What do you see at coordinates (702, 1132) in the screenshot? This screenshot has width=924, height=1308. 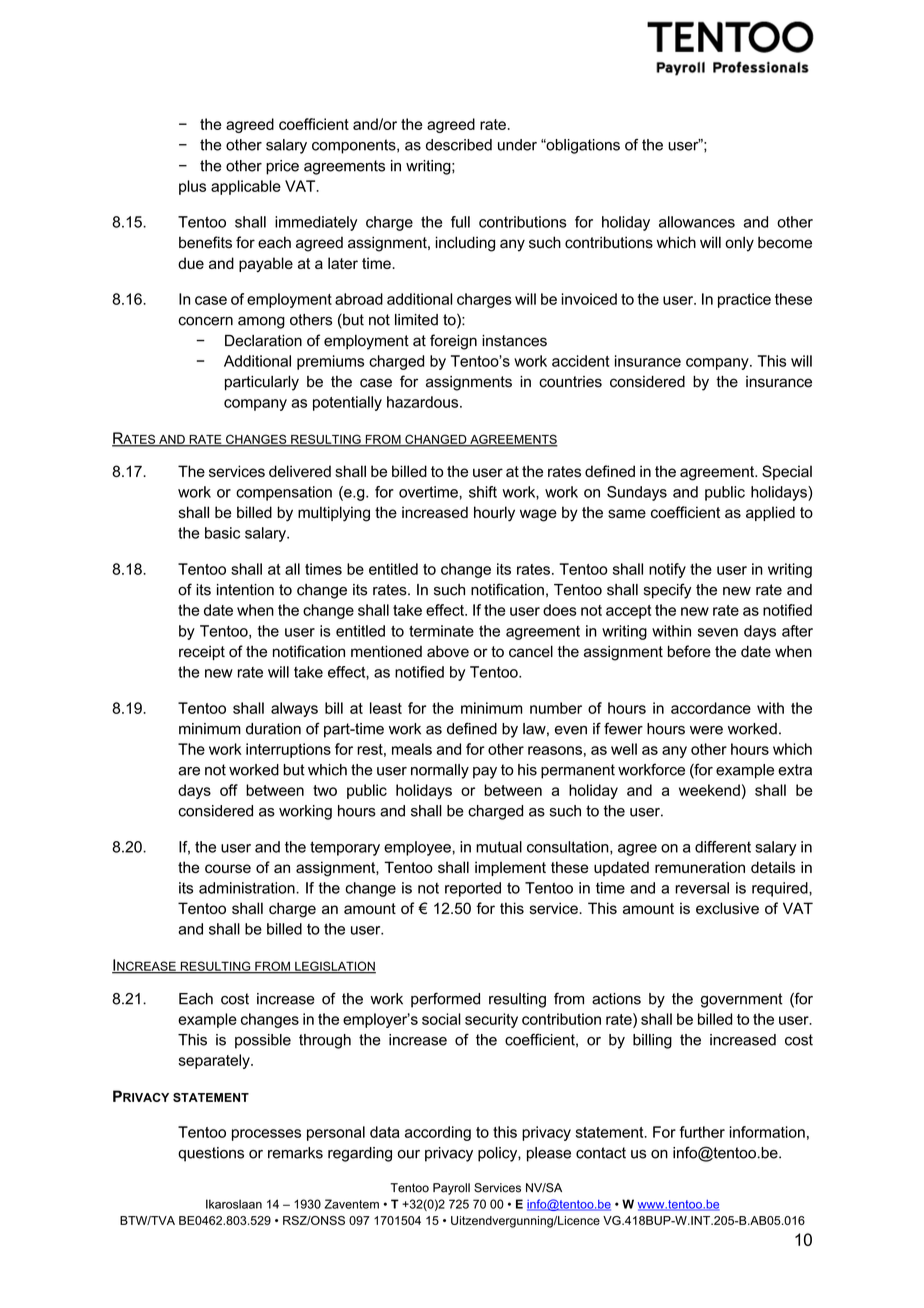 I see `further` at bounding box center [702, 1132].
